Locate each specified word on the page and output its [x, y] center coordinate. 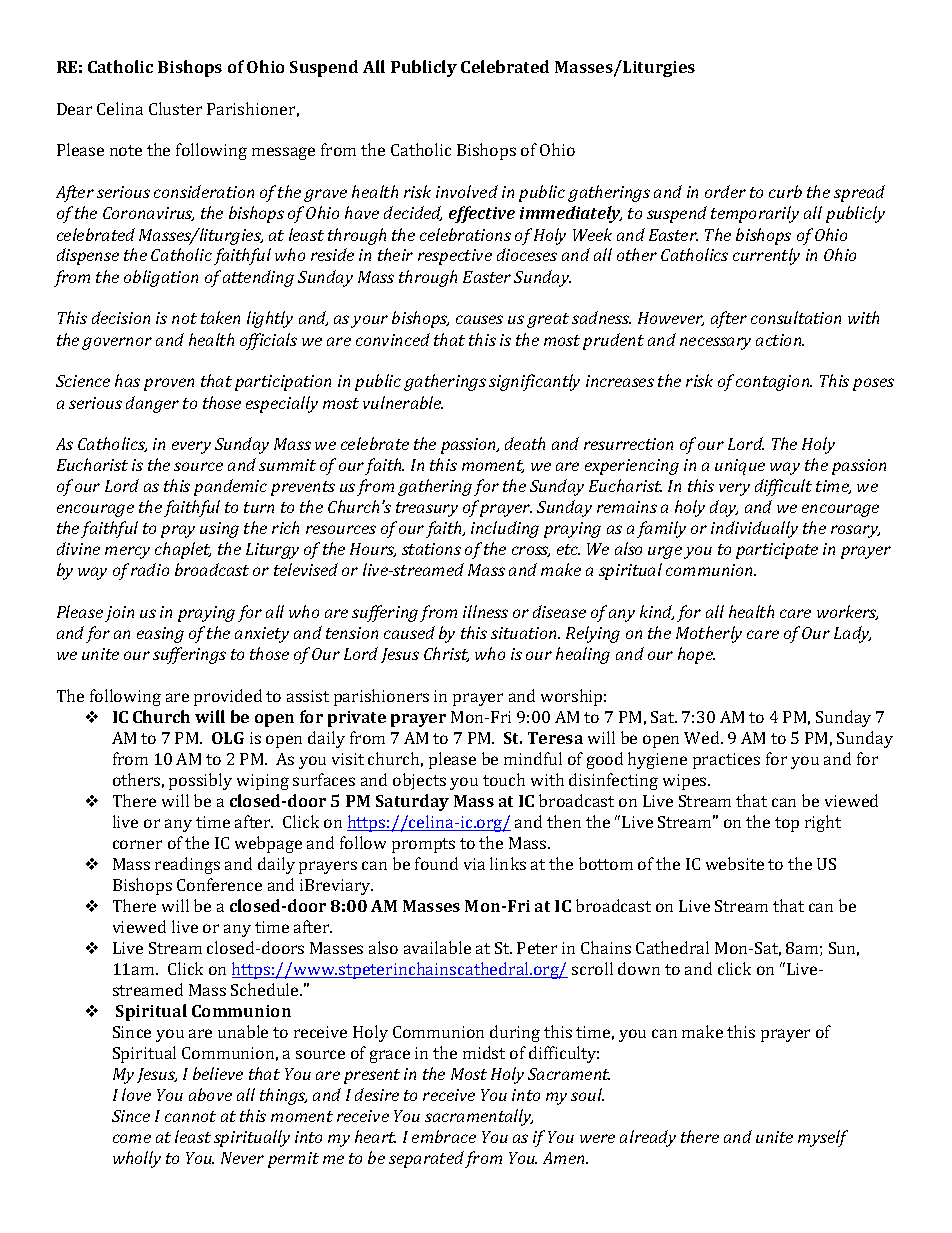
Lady [852, 634]
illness [485, 611]
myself [823, 1138]
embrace [444, 1136]
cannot [190, 1116]
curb [785, 191]
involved [467, 191]
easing [160, 635]
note [126, 150]
